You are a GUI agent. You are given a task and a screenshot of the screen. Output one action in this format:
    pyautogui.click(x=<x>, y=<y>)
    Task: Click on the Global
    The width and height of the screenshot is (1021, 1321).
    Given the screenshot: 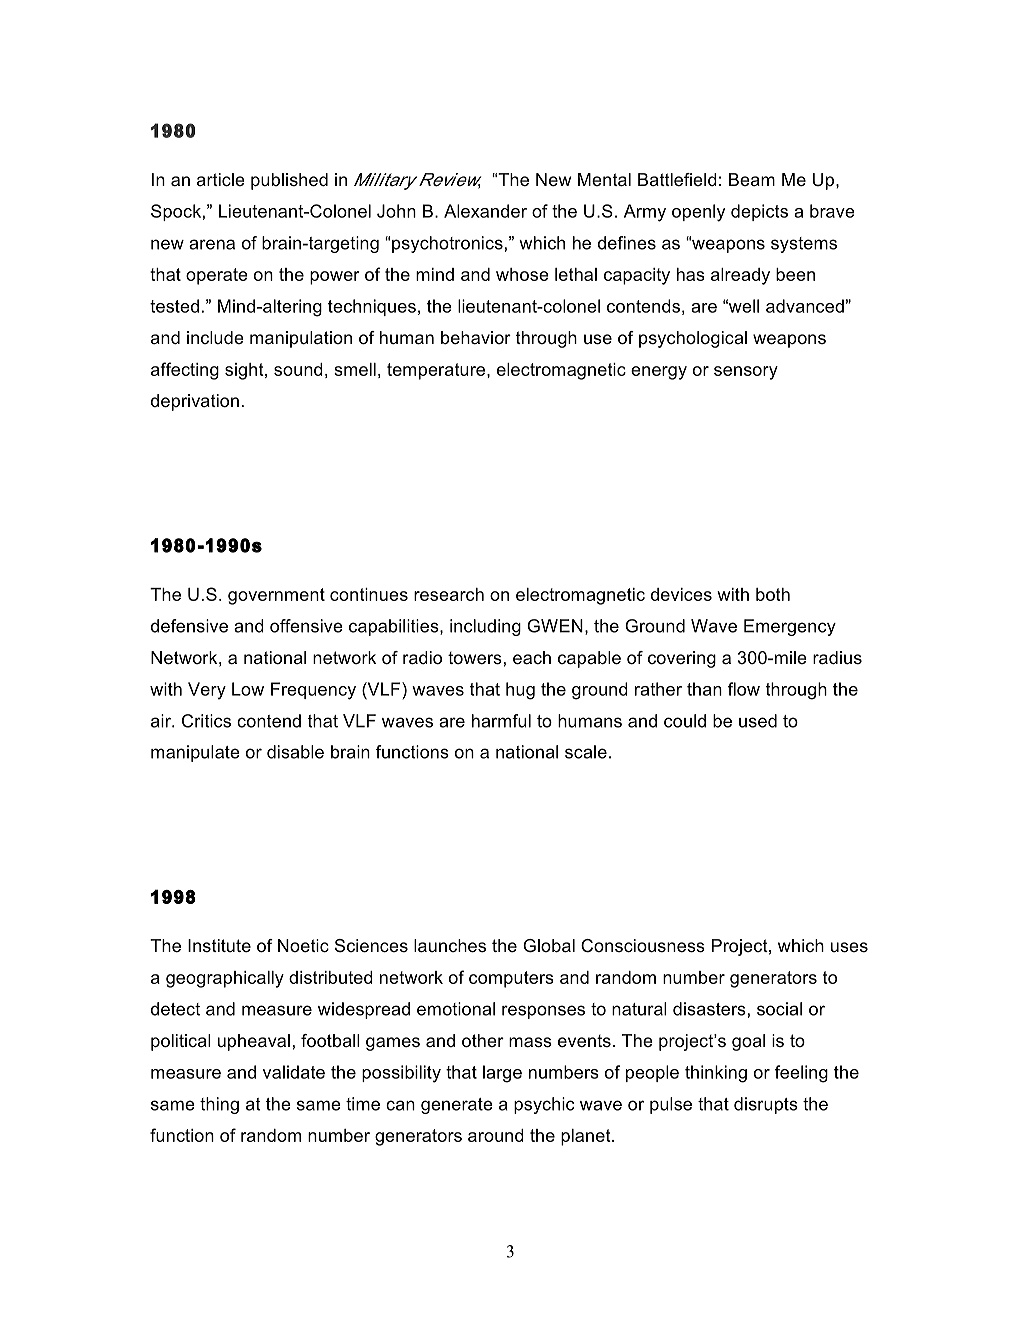 What is the action you would take?
    pyautogui.click(x=549, y=946)
